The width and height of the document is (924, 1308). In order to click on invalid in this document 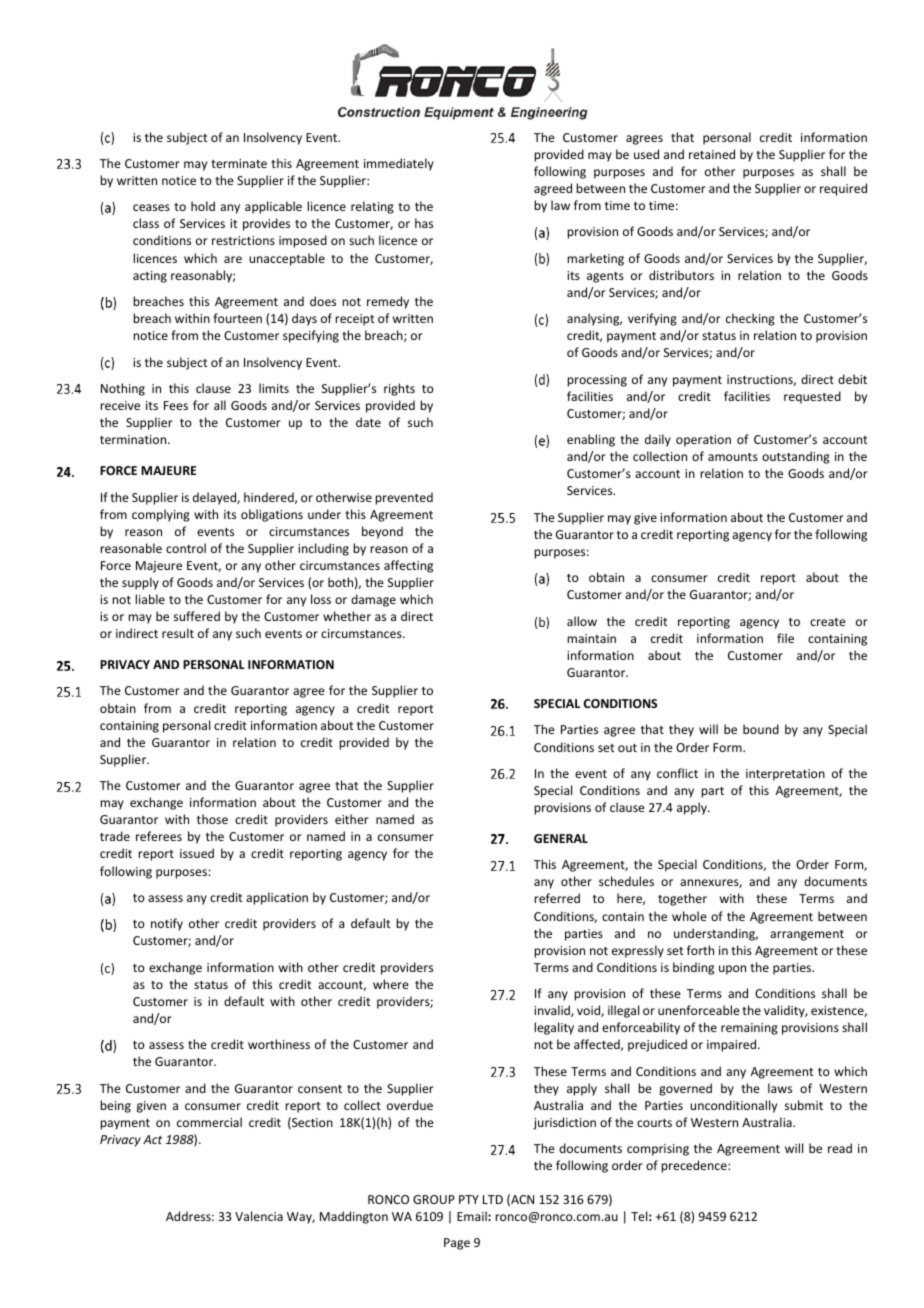, I will do `click(553, 1011)`.
